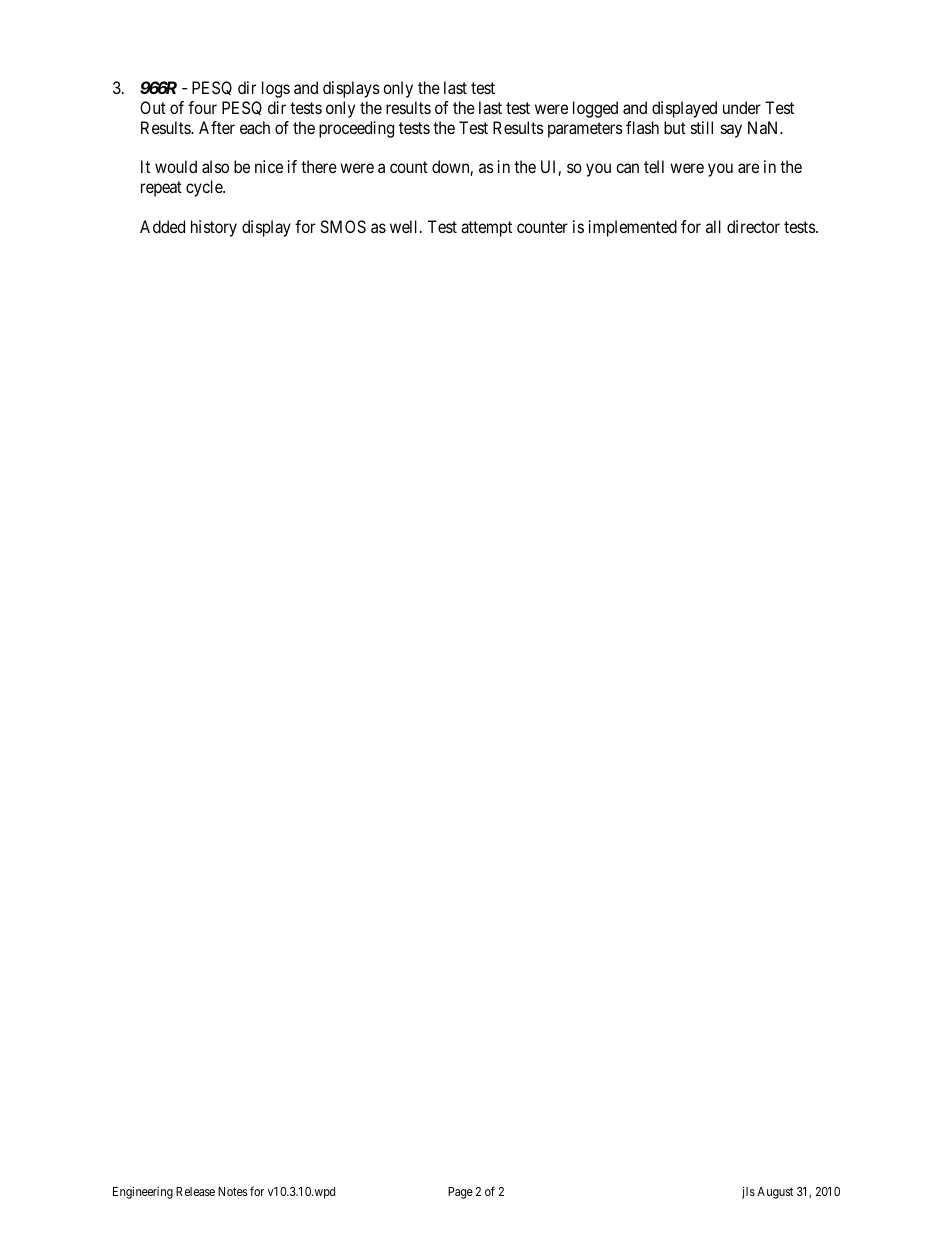  I want to click on After, so click(217, 127).
